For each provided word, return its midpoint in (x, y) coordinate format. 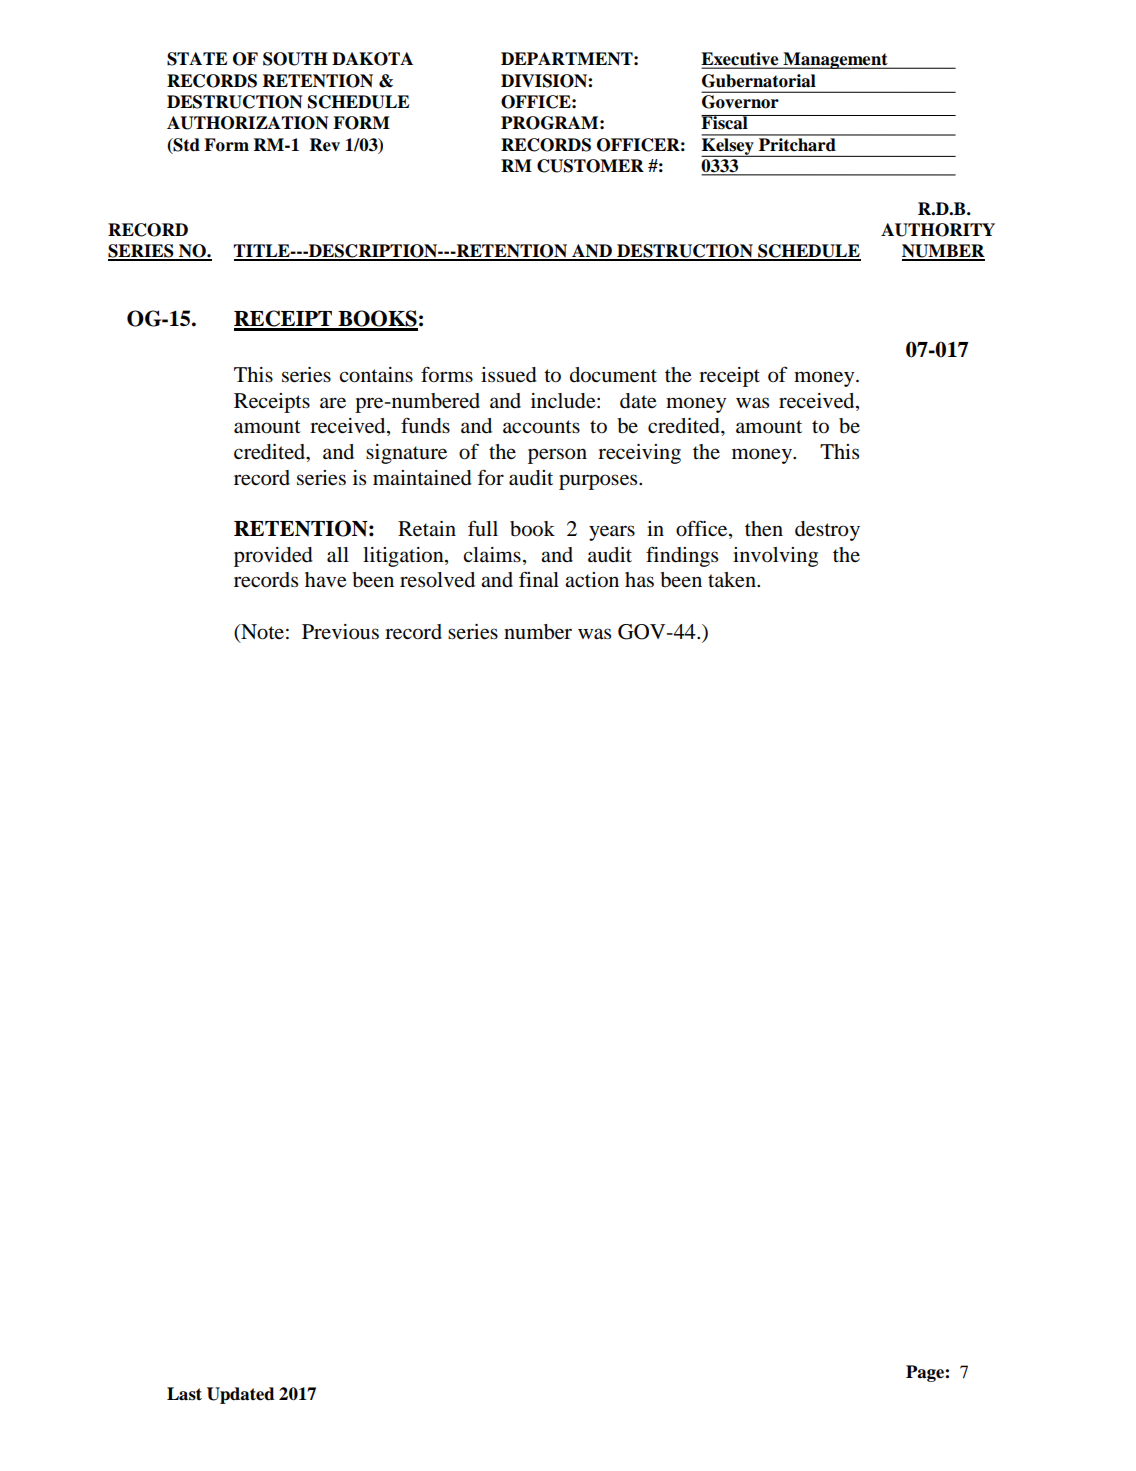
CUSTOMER (590, 166)
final (539, 579)
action (592, 580)
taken (733, 580)
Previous (340, 632)
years (612, 533)
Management (835, 60)
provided (273, 557)
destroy (827, 531)
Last (184, 1394)
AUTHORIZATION (247, 123)
